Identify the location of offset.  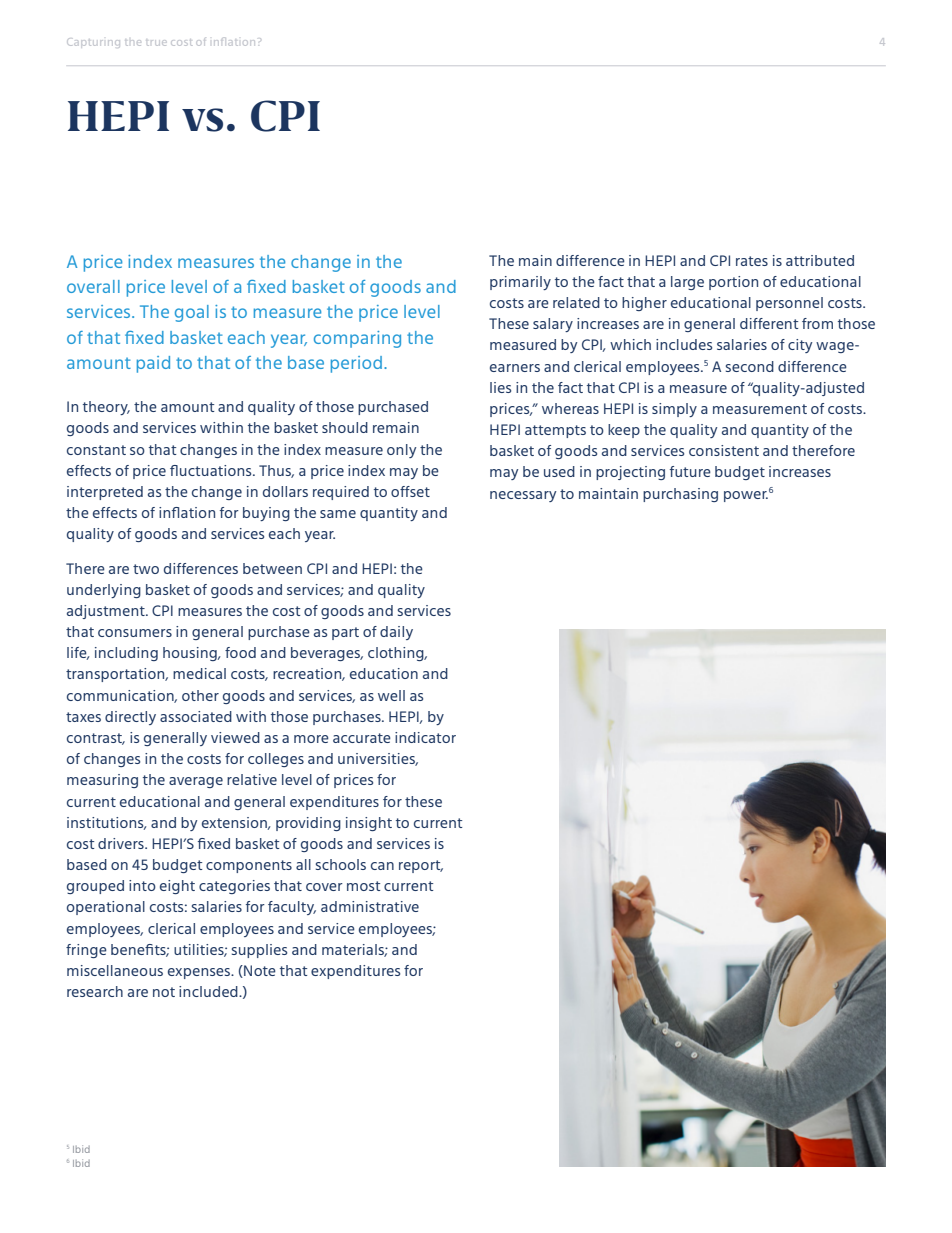
(410, 491).
